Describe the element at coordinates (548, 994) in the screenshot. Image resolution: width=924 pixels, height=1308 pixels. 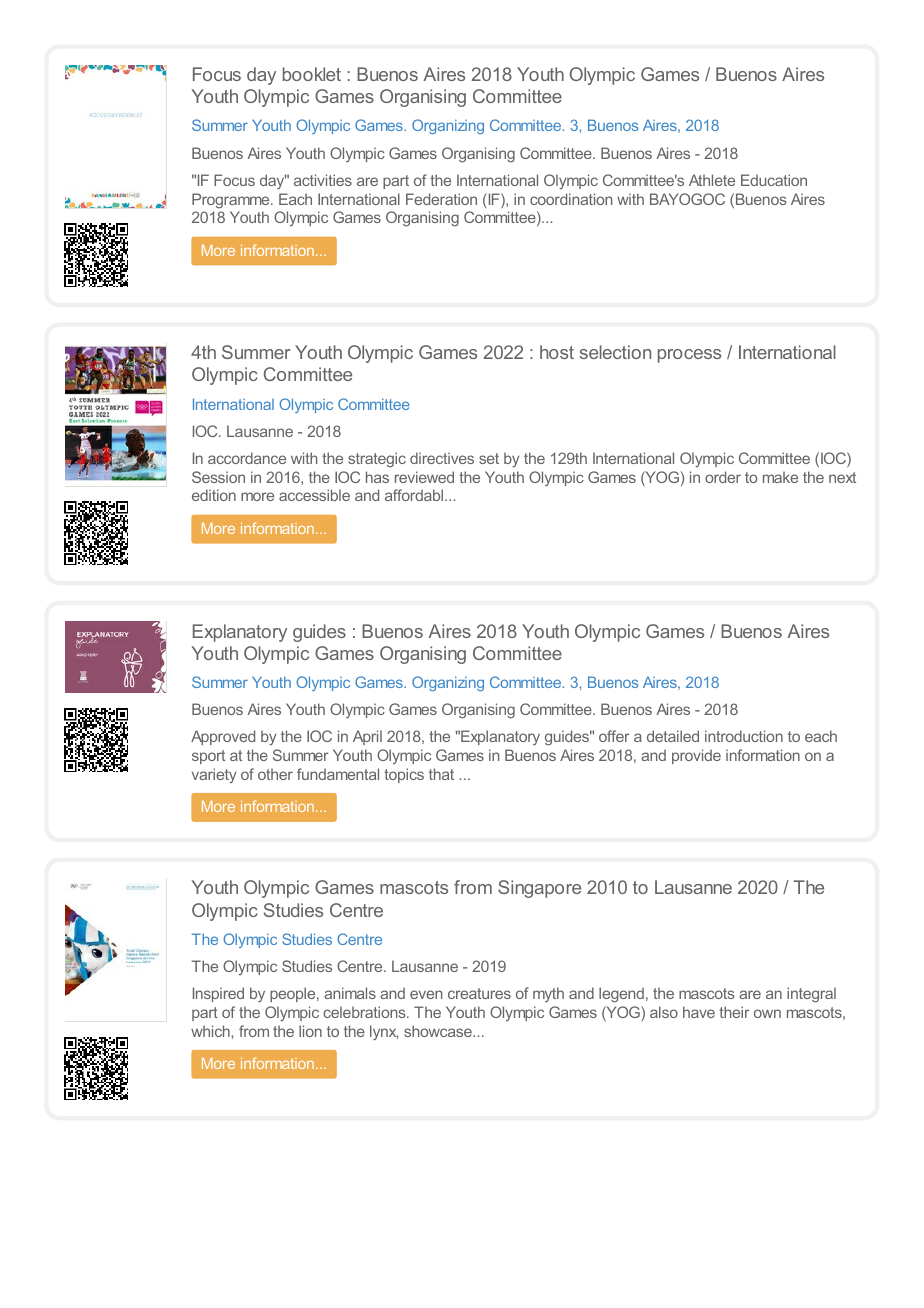
I see `myth` at that location.
